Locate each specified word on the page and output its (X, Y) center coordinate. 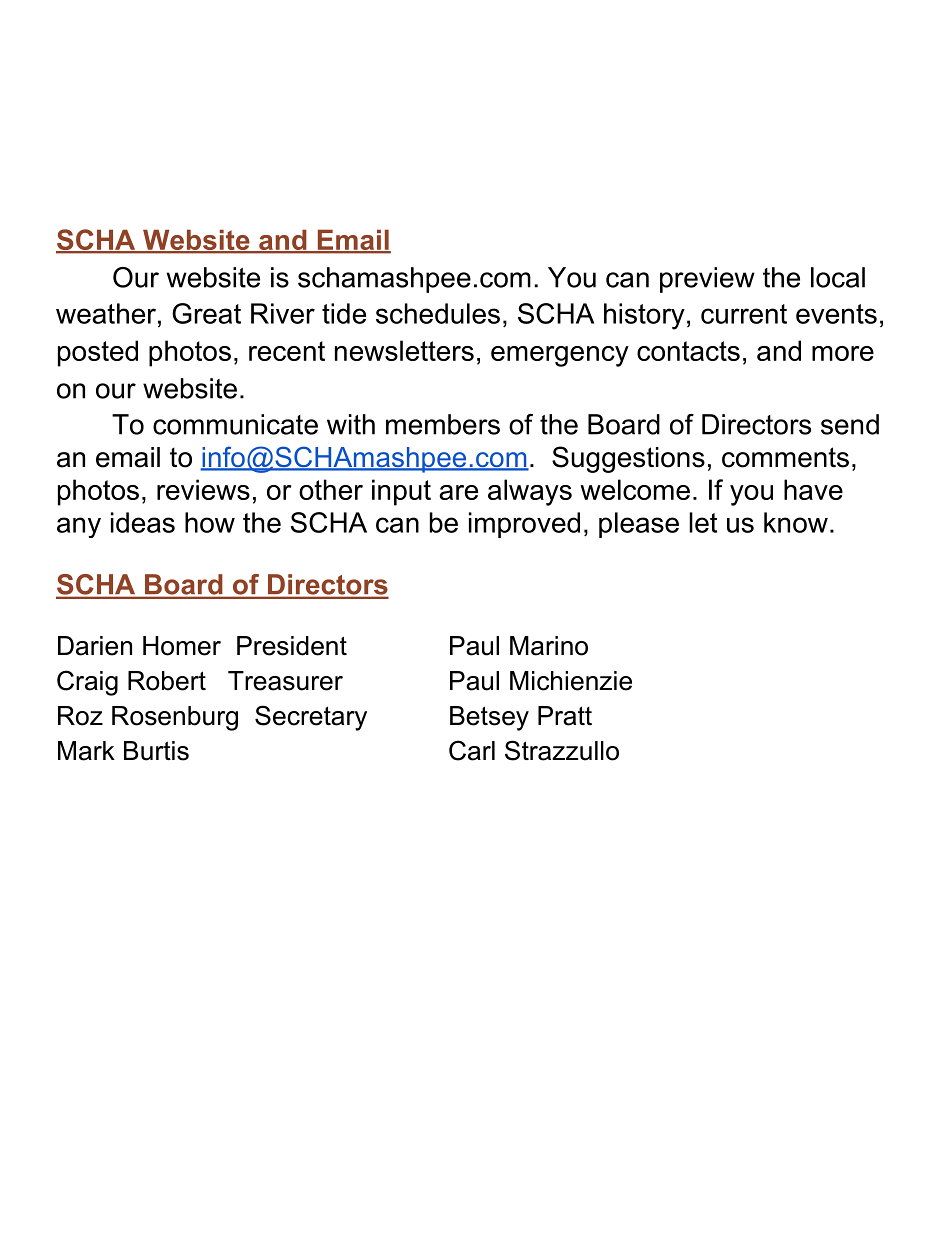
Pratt (565, 716)
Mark (86, 751)
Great (206, 313)
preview (707, 280)
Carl (472, 750)
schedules (438, 313)
